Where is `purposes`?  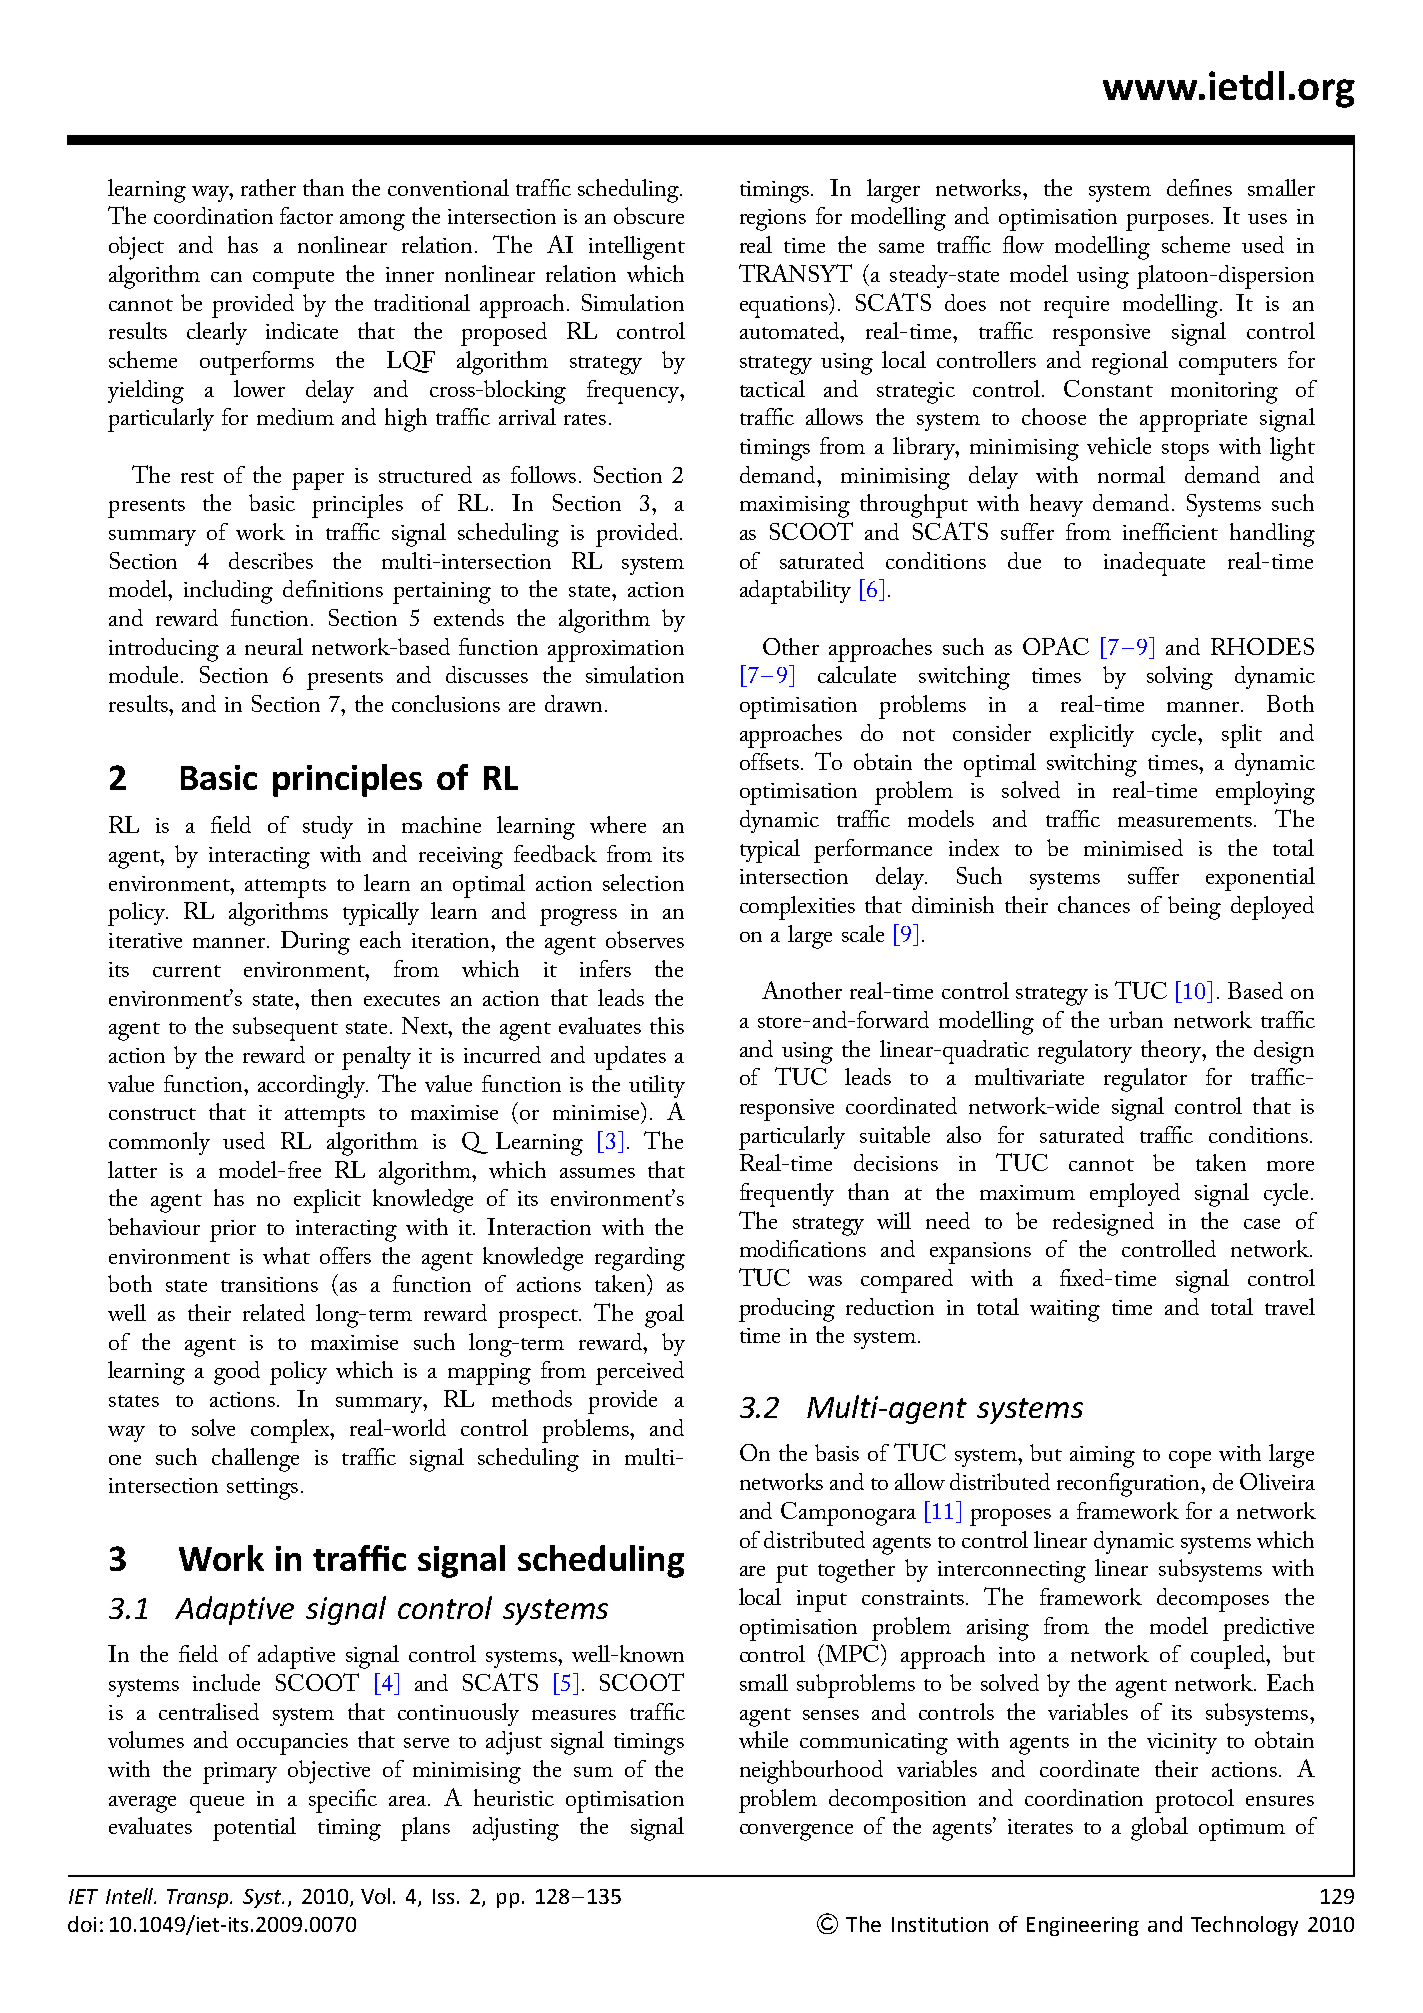
purposes is located at coordinates (1167, 222).
